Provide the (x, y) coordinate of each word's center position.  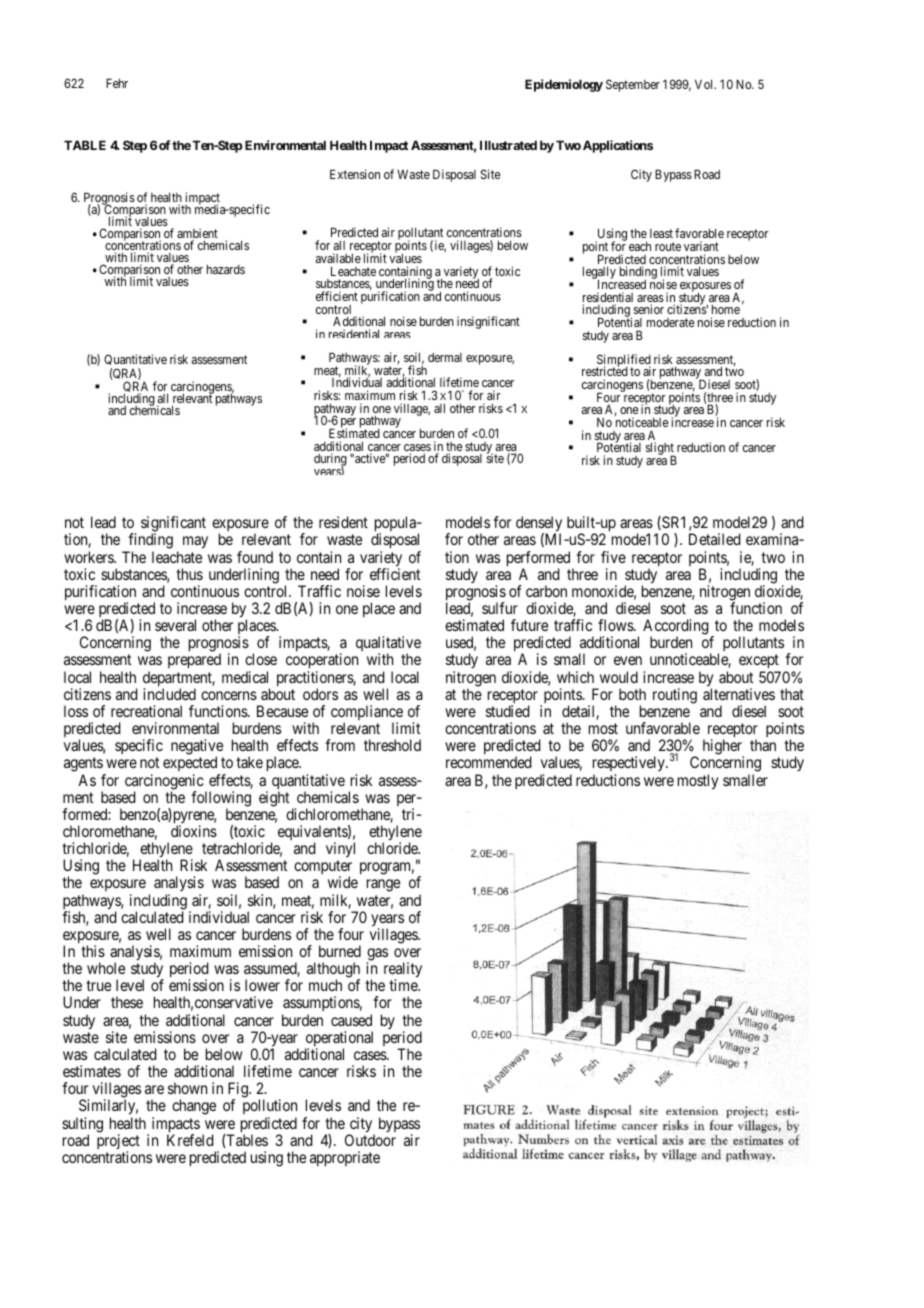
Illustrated (508, 145)
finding (150, 542)
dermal (445, 357)
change (194, 1107)
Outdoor (370, 1140)
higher (723, 748)
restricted (605, 371)
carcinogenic (164, 783)
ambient (197, 234)
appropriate (345, 1159)
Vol (705, 84)
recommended (488, 762)
